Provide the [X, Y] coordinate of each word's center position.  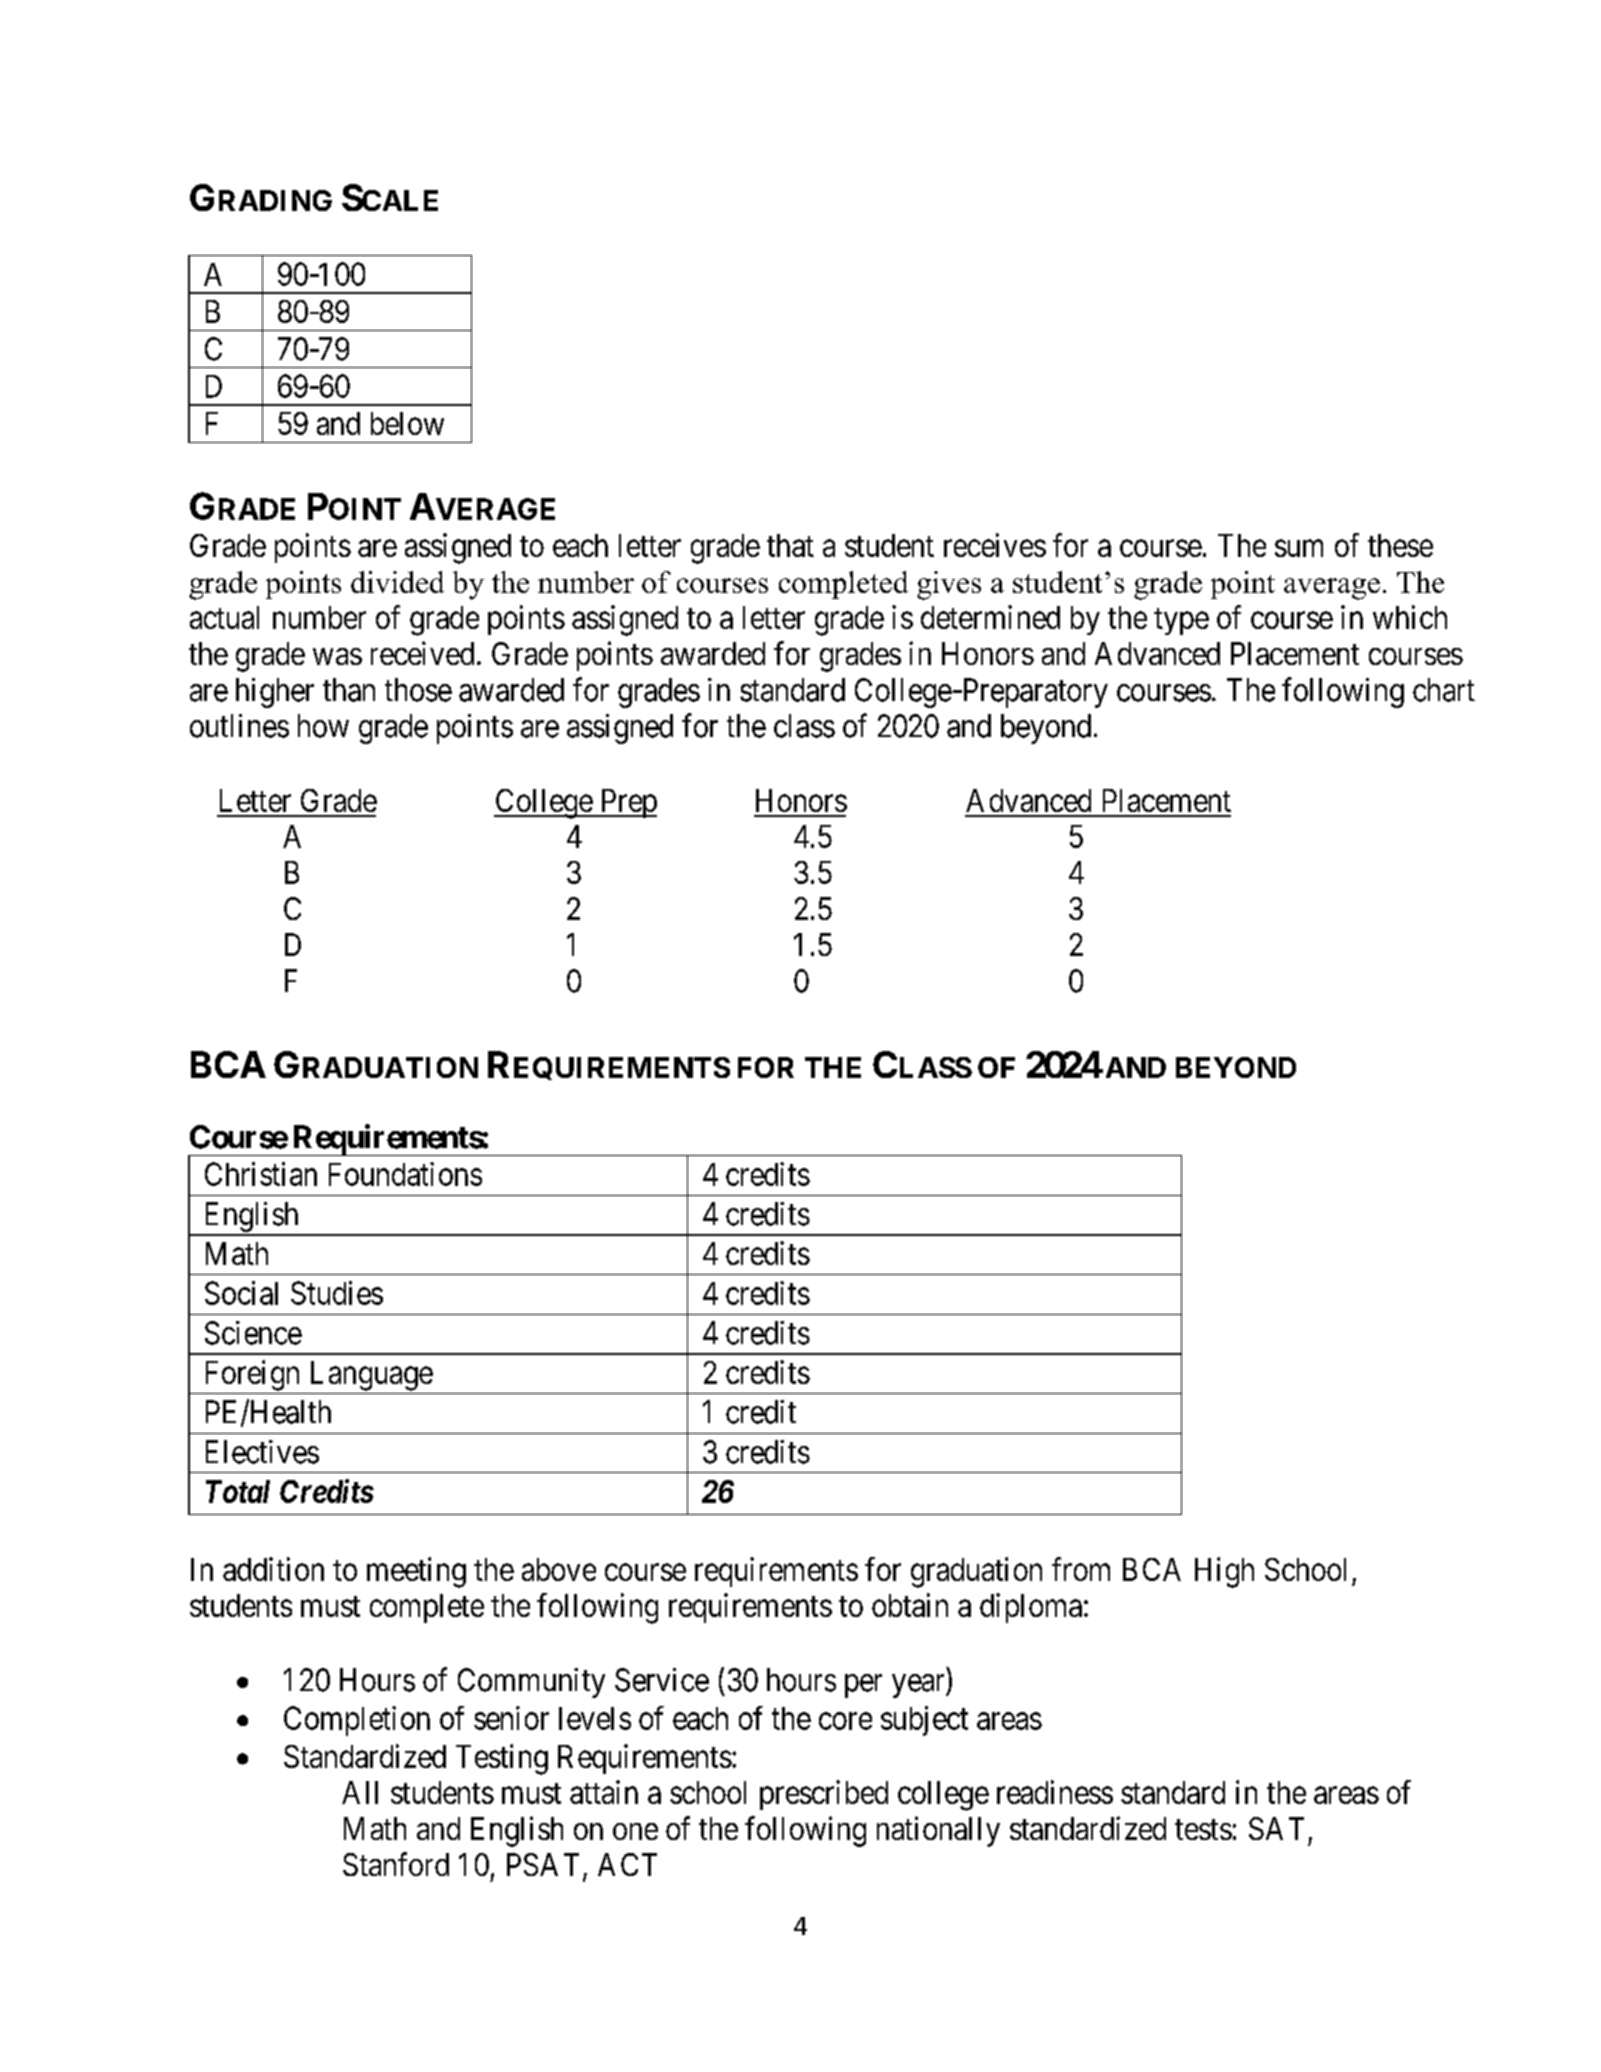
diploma [1031, 1608]
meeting [416, 1572]
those [418, 690]
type [1181, 621]
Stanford [396, 1864]
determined [990, 617]
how [323, 726]
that [790, 545]
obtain [910, 1605]
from [1081, 1569]
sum [1299, 548]
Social [241, 1293]
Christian [261, 1174]
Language [372, 1376]
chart [1444, 690]
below [407, 423]
